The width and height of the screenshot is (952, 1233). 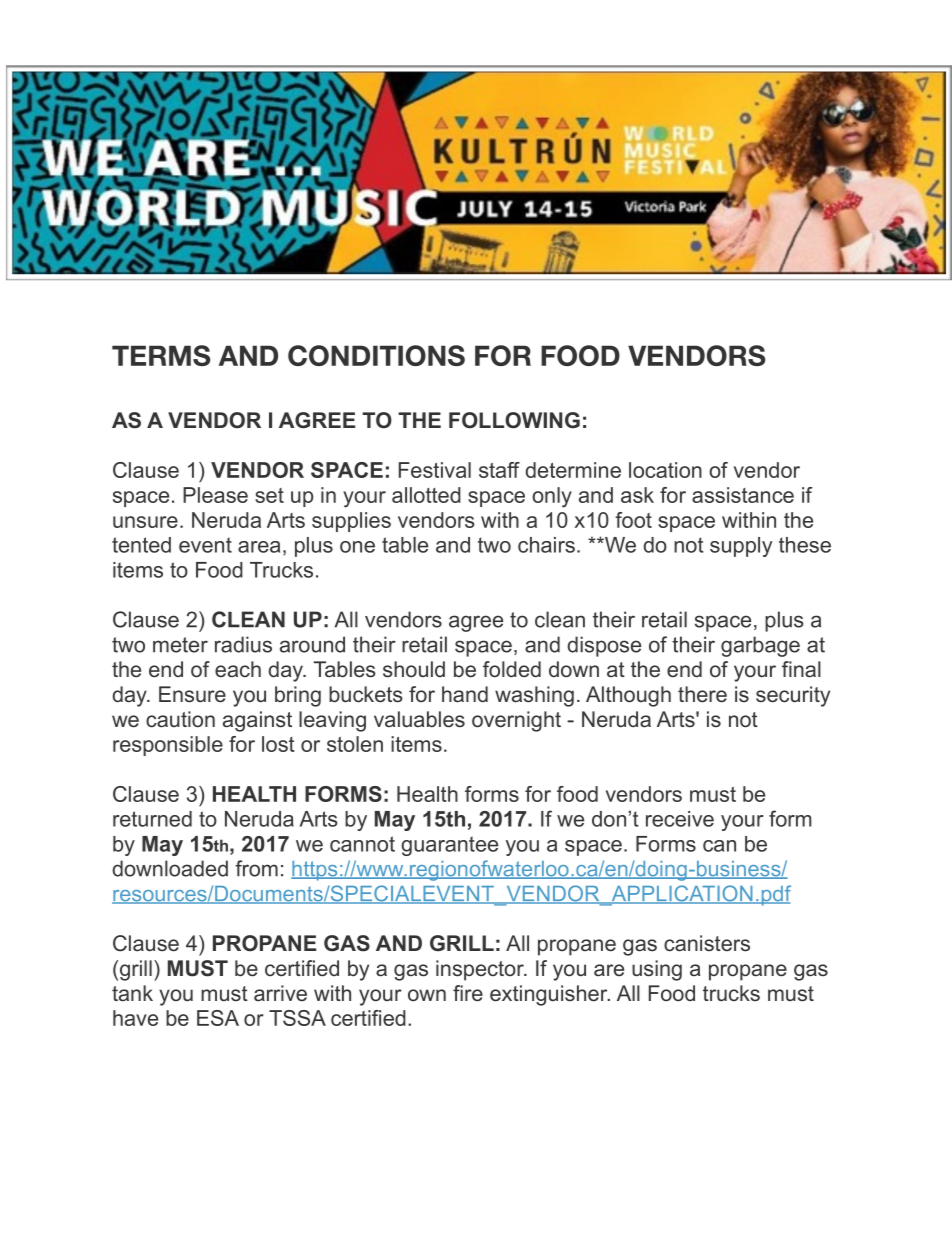 What do you see at coordinates (256, 868) in the screenshot?
I see `from` at bounding box center [256, 868].
